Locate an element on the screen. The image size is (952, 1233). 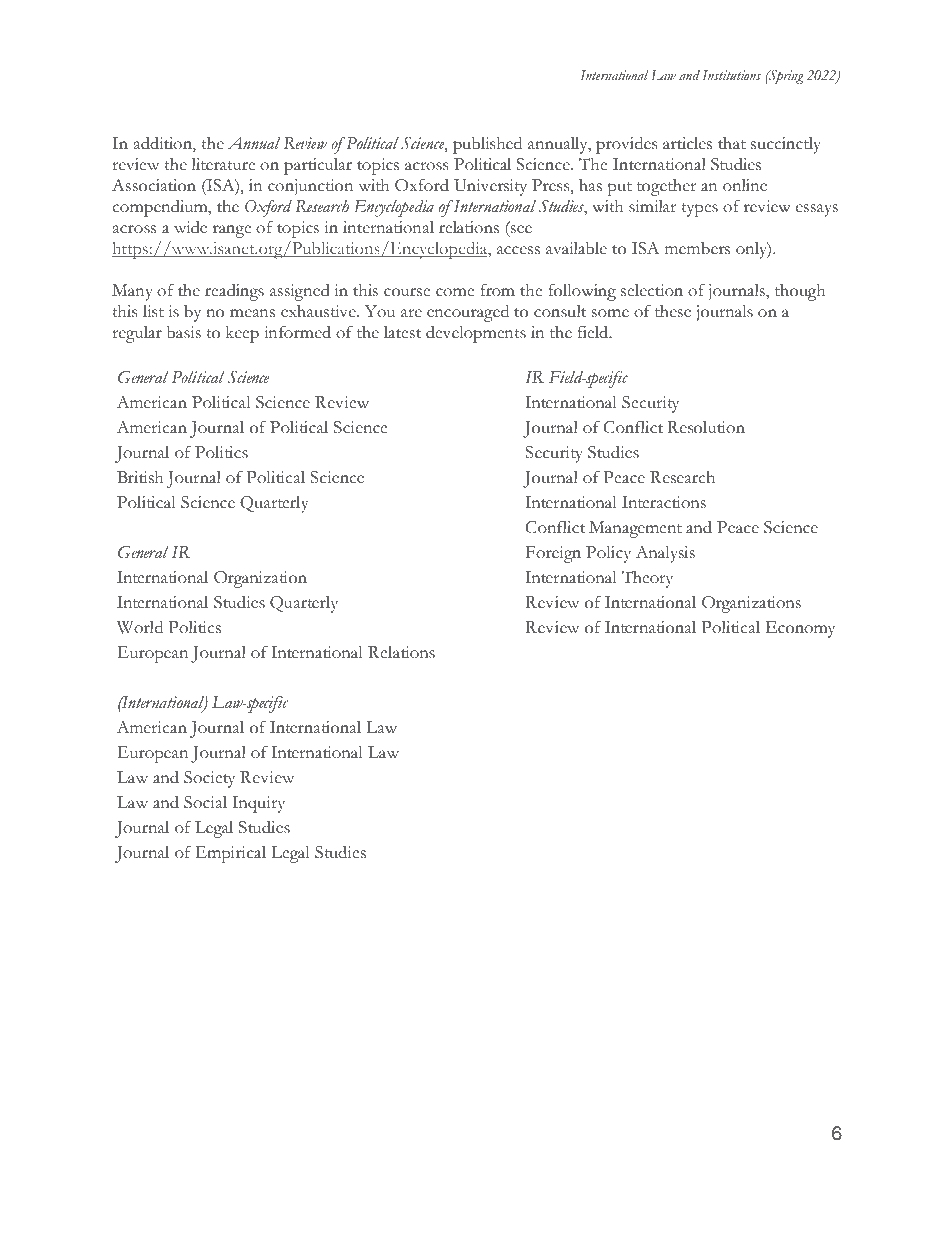
keep is located at coordinates (242, 334).
